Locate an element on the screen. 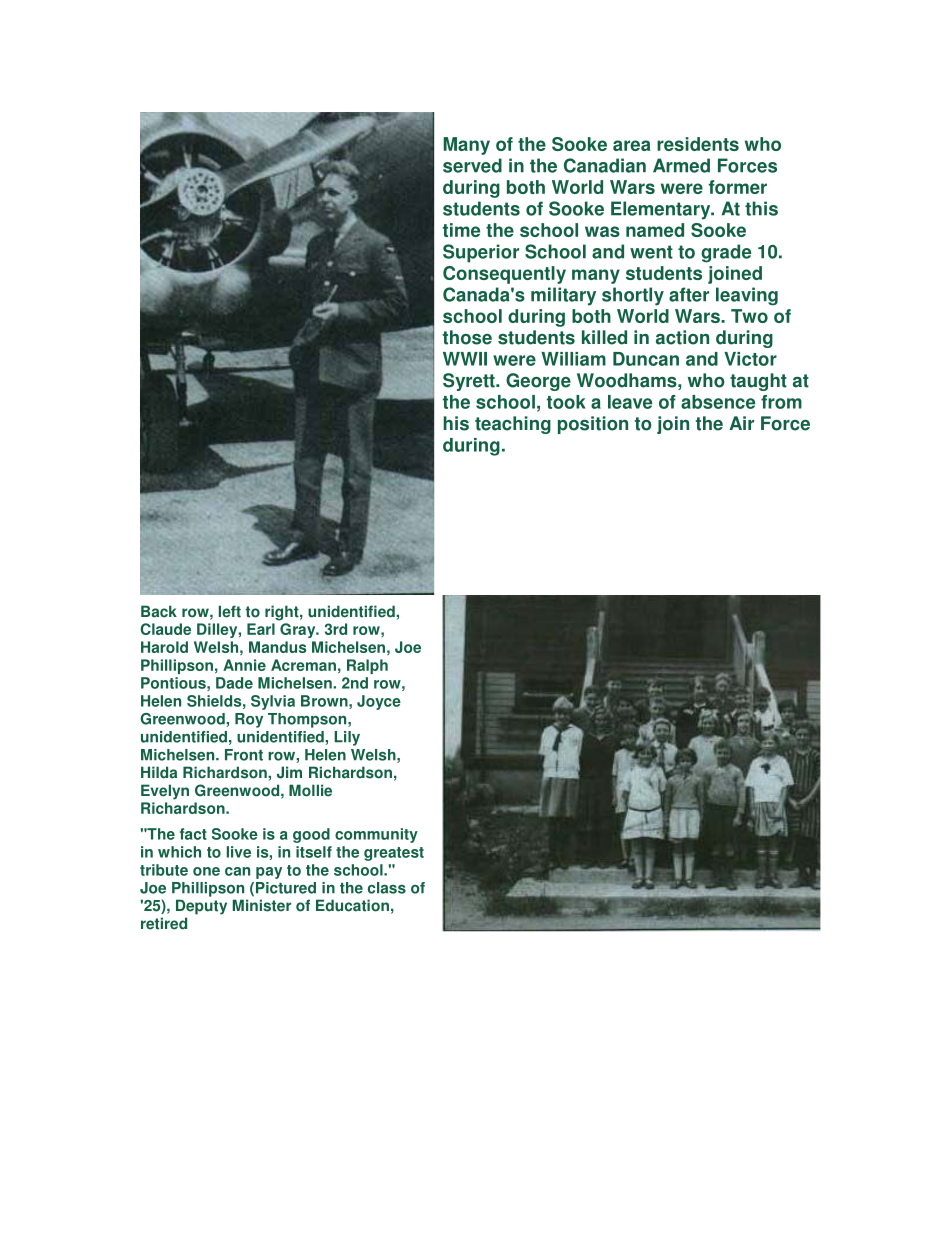 This screenshot has width=952, height=1233. teaching is located at coordinates (513, 425).
